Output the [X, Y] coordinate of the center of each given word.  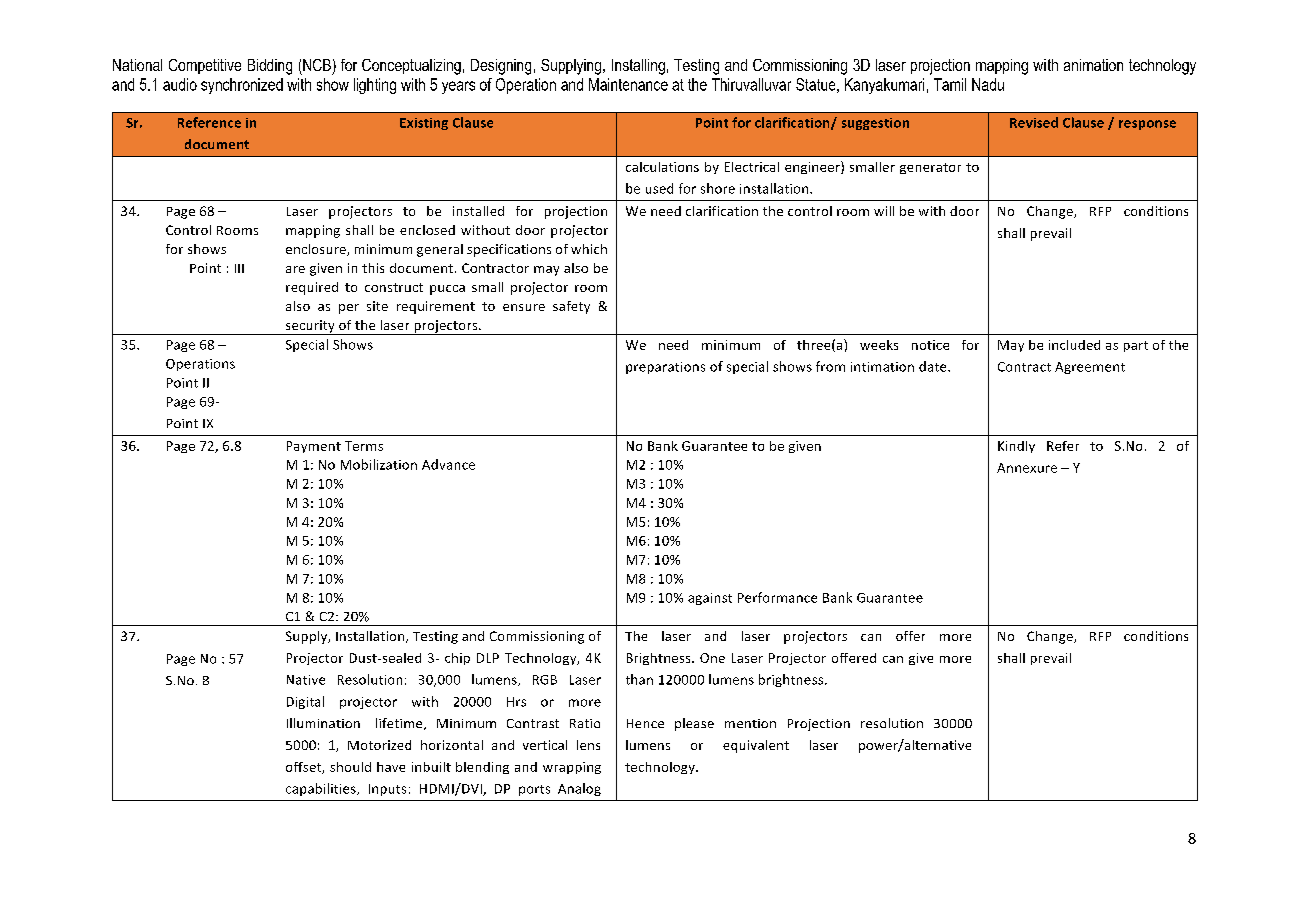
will [884, 211]
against [710, 599]
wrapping [572, 768]
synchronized [242, 86]
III [239, 268]
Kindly [1016, 447]
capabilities [322, 789]
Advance [448, 464]
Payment [314, 447]
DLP [488, 658]
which [589, 249]
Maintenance [628, 84]
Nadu [988, 84]
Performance [777, 597]
